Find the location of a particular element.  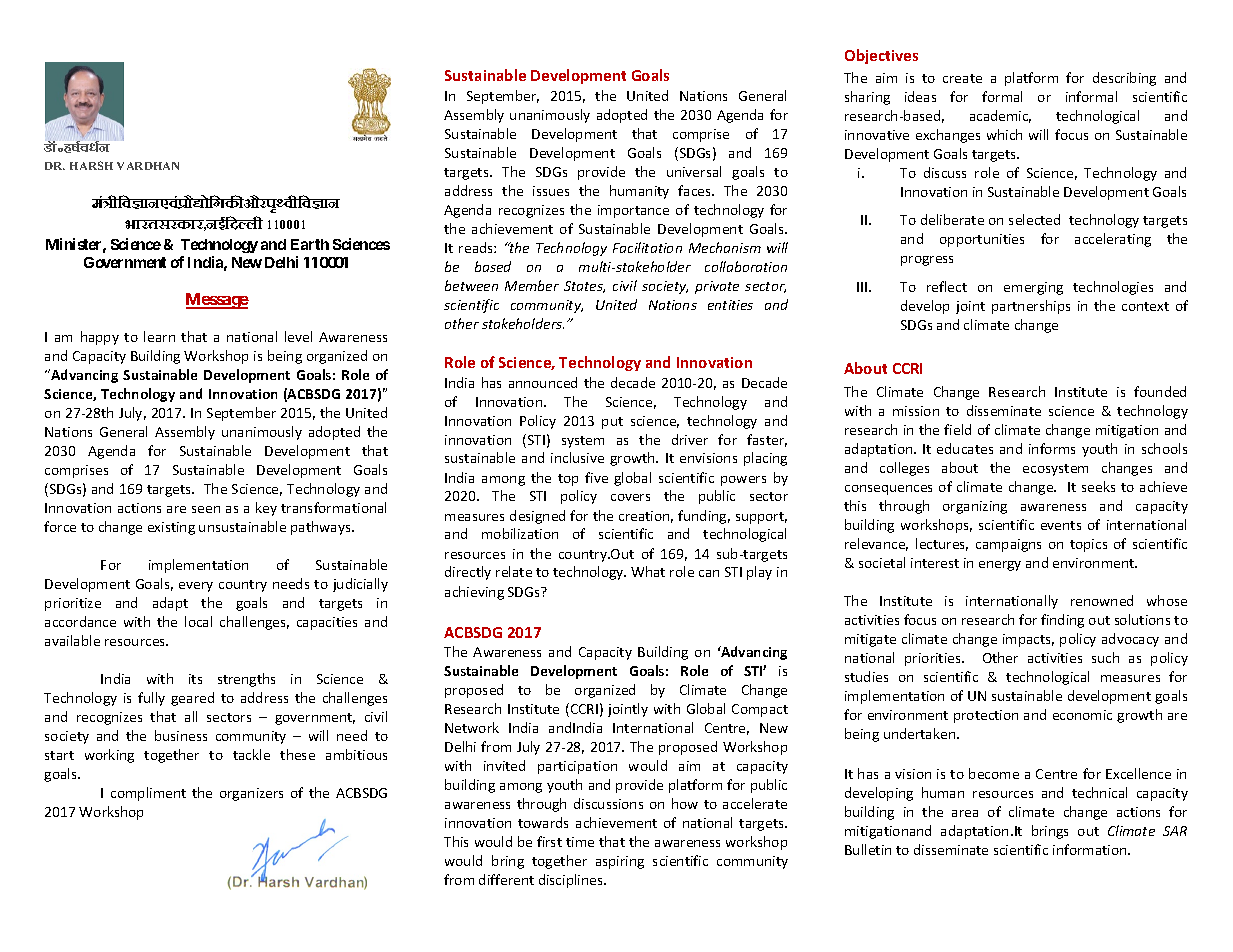

renowned is located at coordinates (1102, 600).
